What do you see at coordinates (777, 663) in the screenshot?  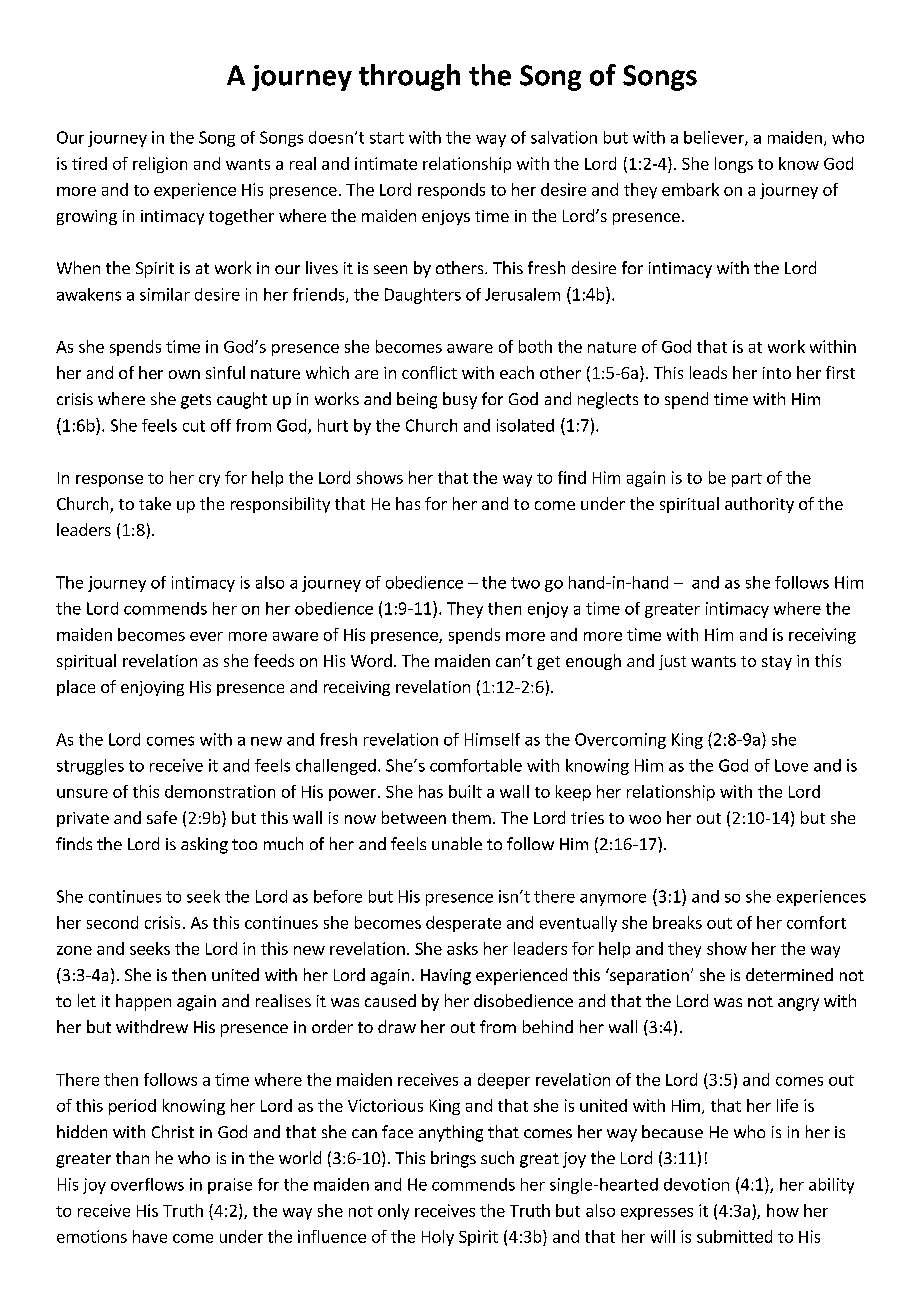 I see `stay` at bounding box center [777, 663].
